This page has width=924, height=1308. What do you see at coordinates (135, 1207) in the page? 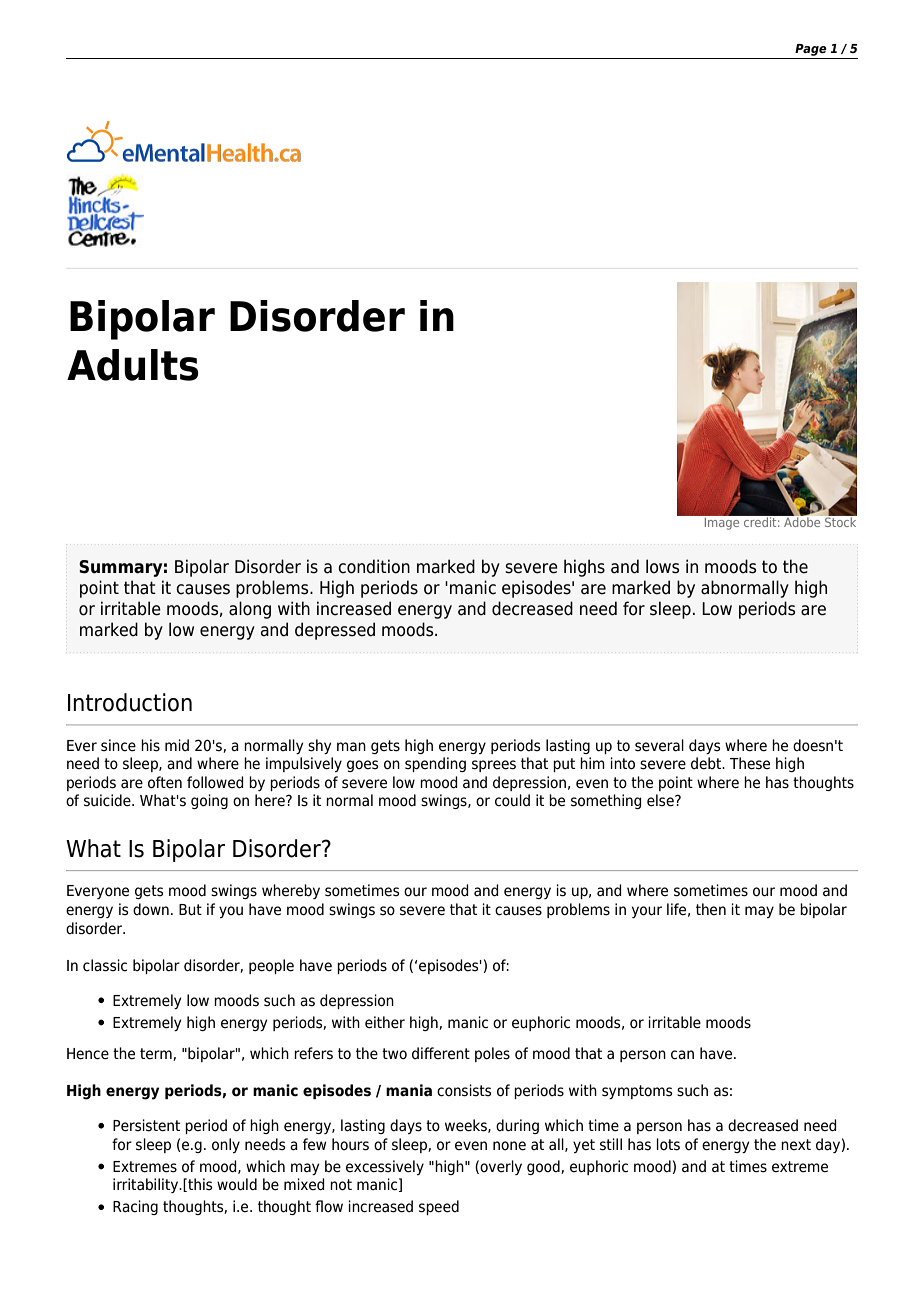
I see `Racing` at bounding box center [135, 1207].
